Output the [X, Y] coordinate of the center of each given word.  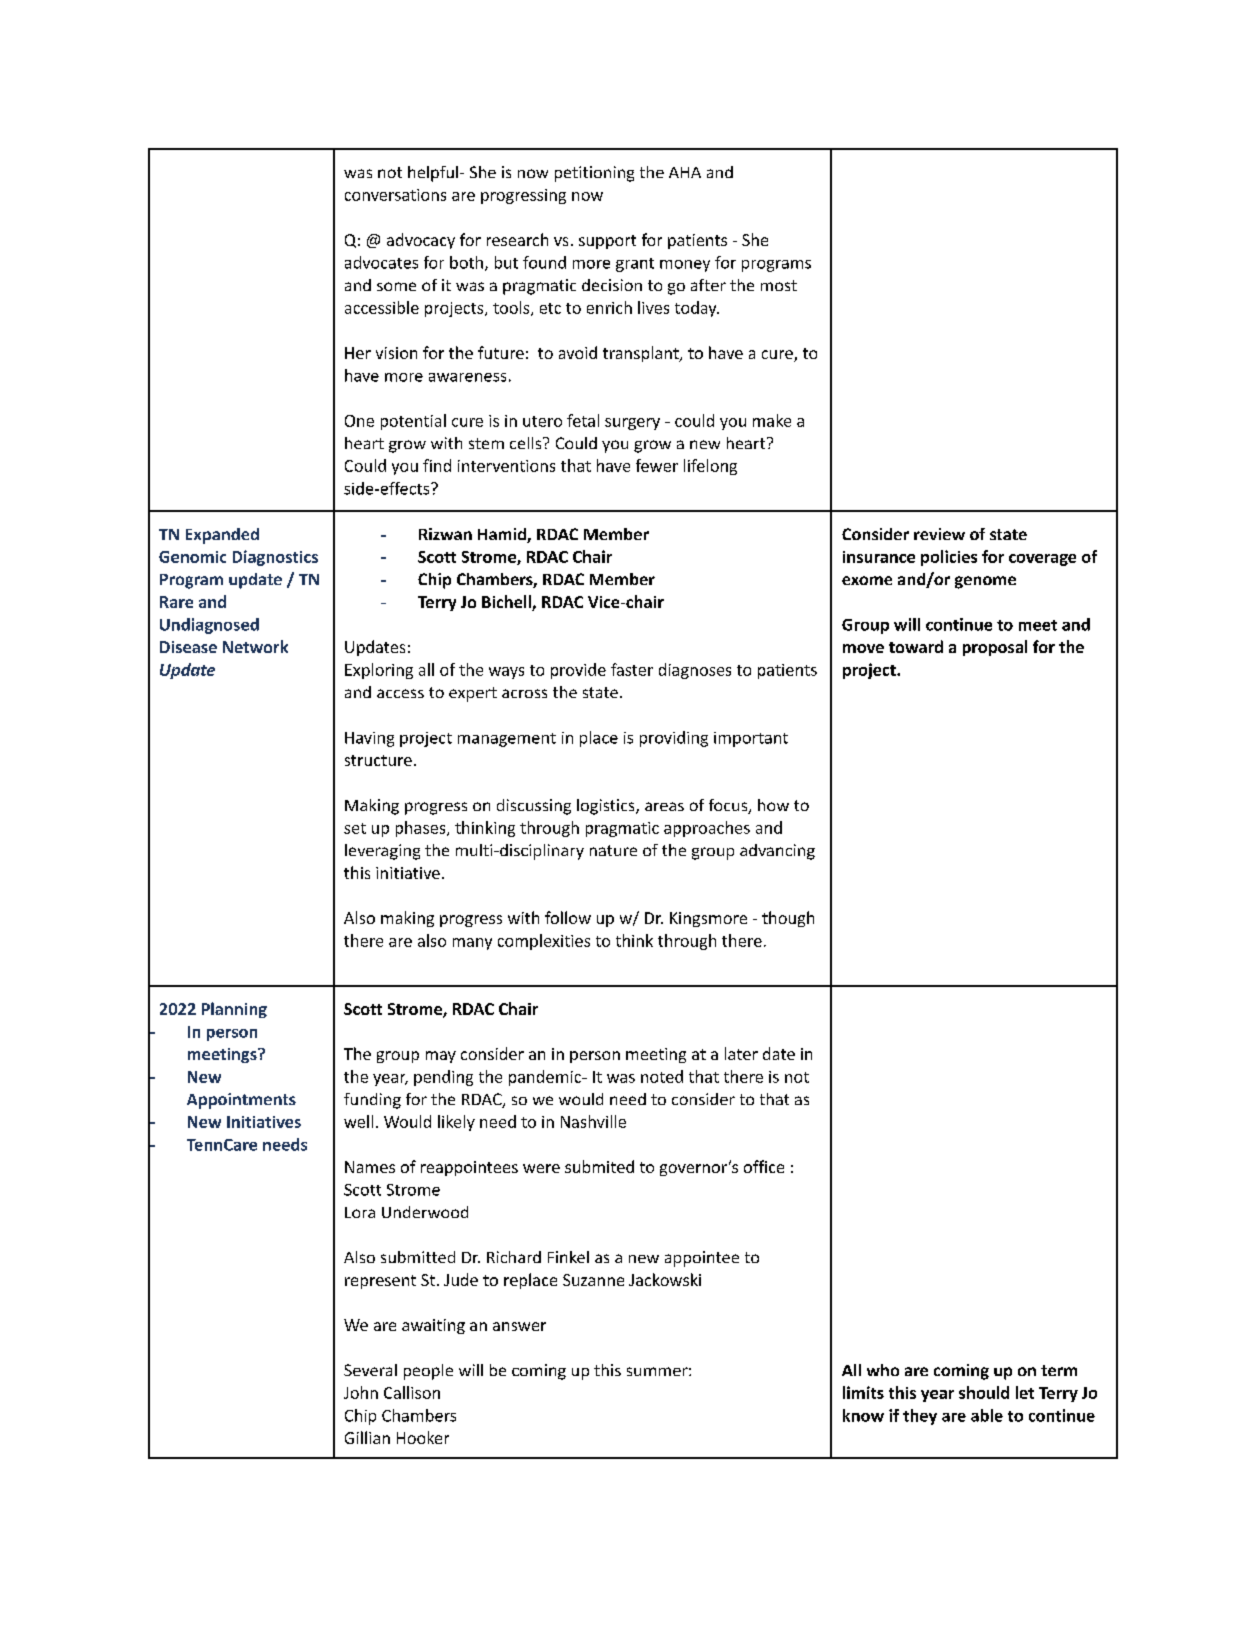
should [984, 1392]
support [607, 242]
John [361, 1392]
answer [519, 1326]
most [779, 285]
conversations [395, 195]
